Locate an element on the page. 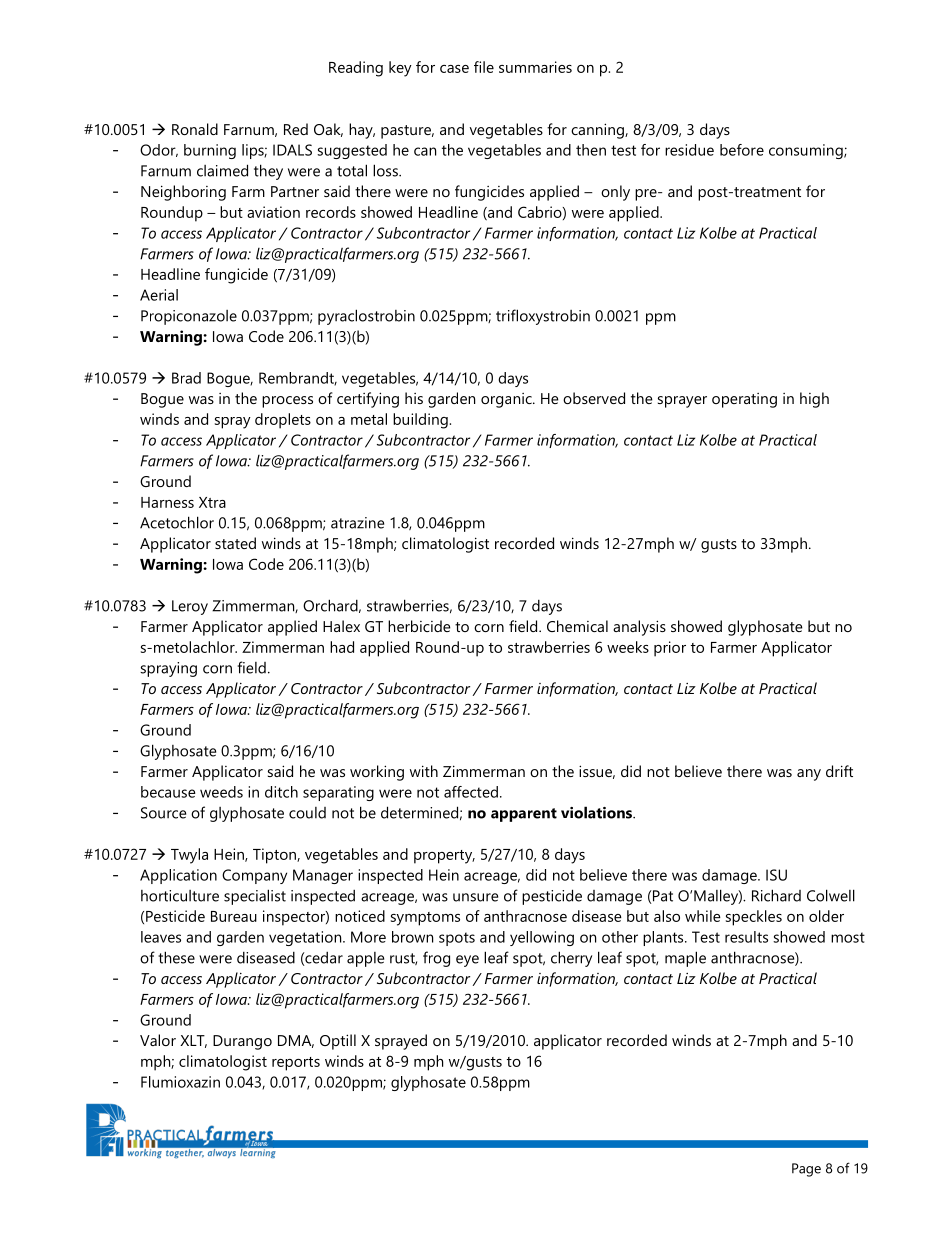 Image resolution: width=952 pixels, height=1233 pixels. Leroy is located at coordinates (190, 607).
